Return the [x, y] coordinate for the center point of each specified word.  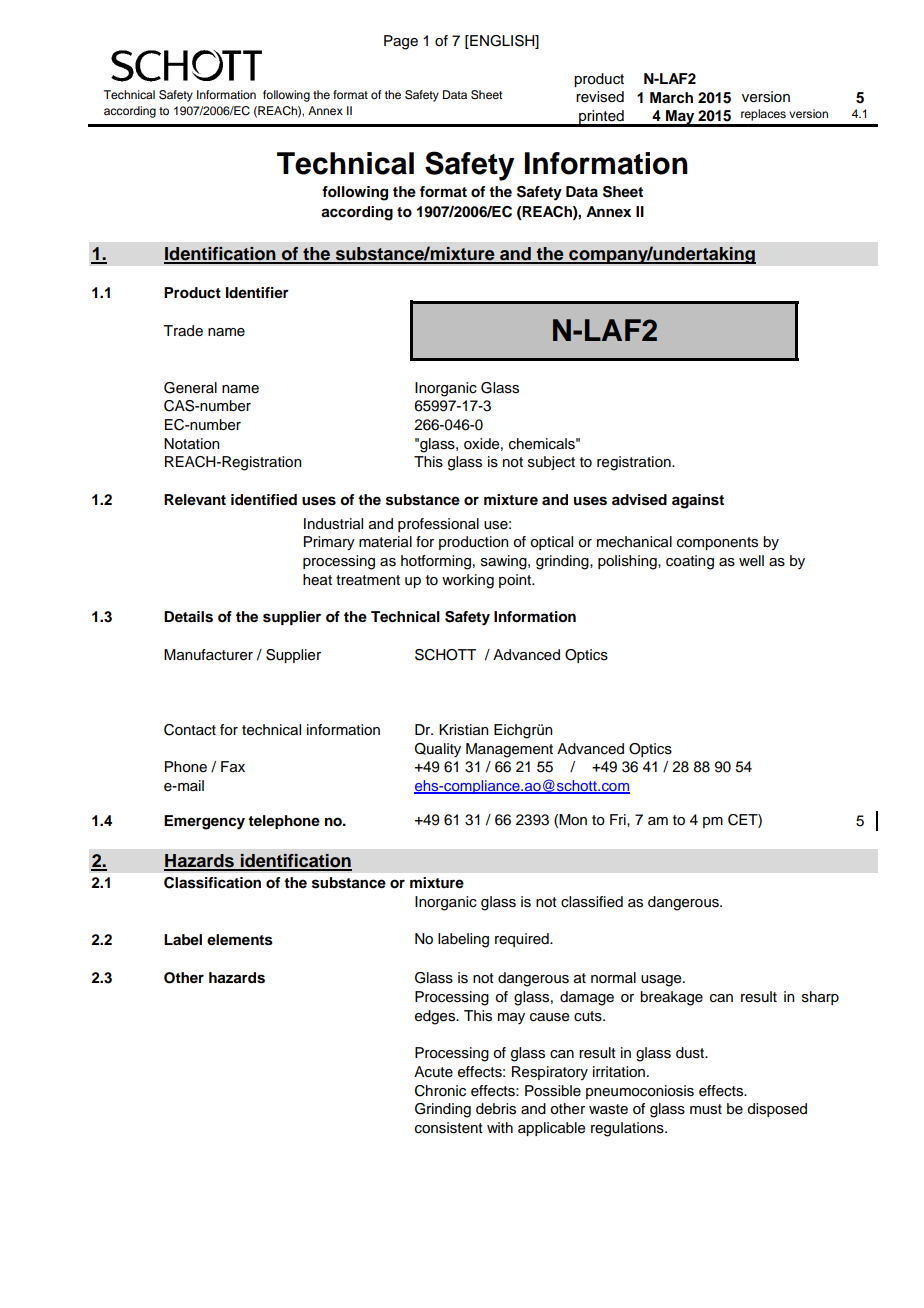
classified [592, 902]
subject [551, 463]
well [751, 561]
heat [317, 580]
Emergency [204, 822]
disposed [777, 1110]
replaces [763, 115]
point [516, 581]
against [698, 501]
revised [600, 97]
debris [496, 1109]
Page [401, 42]
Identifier [257, 292]
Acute [433, 1072]
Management [509, 750]
